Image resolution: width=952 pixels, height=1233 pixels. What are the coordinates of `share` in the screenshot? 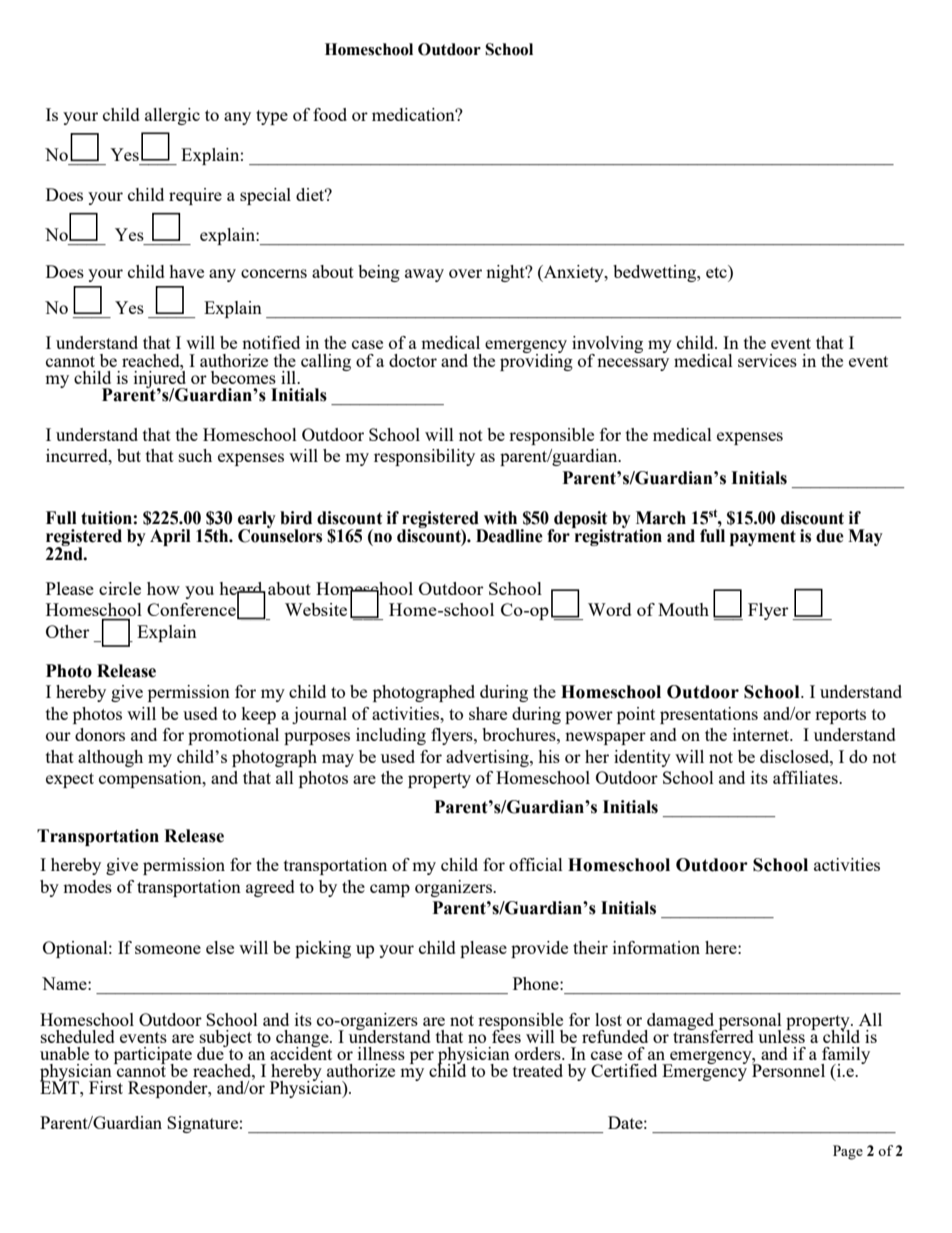 It's located at (488, 713).
